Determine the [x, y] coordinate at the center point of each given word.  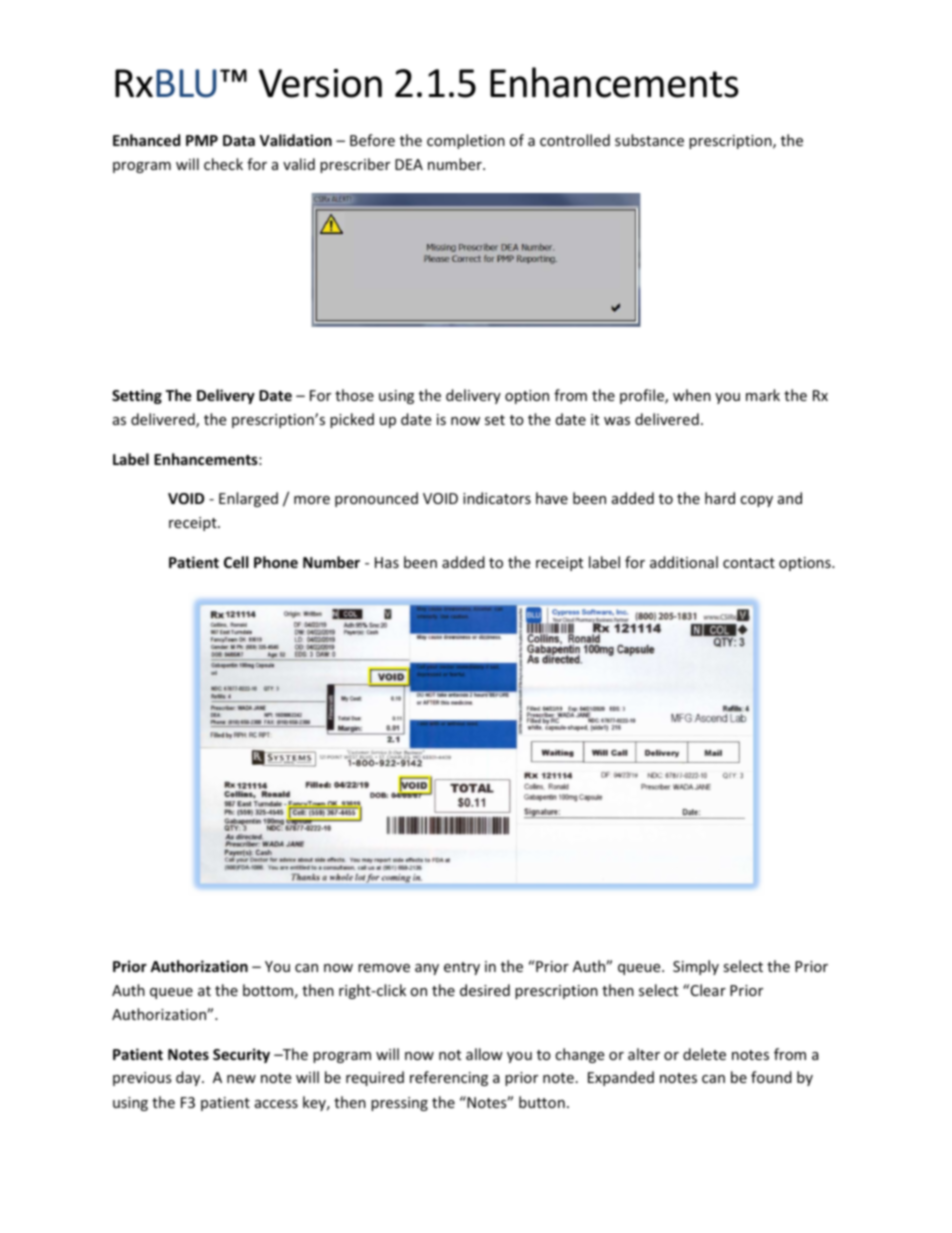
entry [462, 968]
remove [384, 968]
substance [649, 140]
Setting [137, 396]
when [692, 395]
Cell [236, 562]
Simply [696, 967]
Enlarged [248, 499]
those [354, 395]
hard [720, 498]
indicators [497, 498]
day [189, 1078]
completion [466, 141]
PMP [202, 140]
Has [387, 562]
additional [684, 562]
